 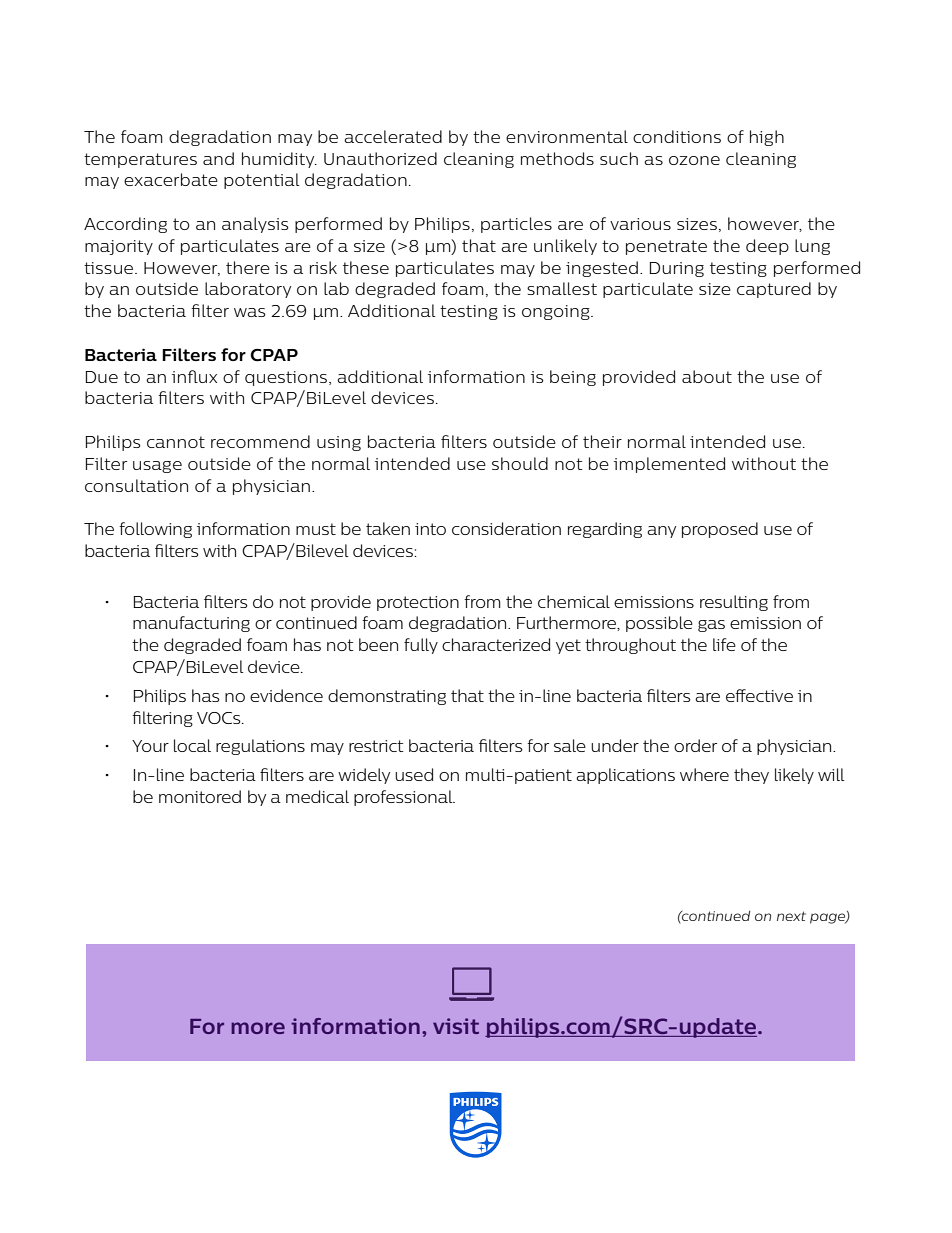 What do you see at coordinates (707, 376) in the screenshot?
I see `about` at bounding box center [707, 376].
